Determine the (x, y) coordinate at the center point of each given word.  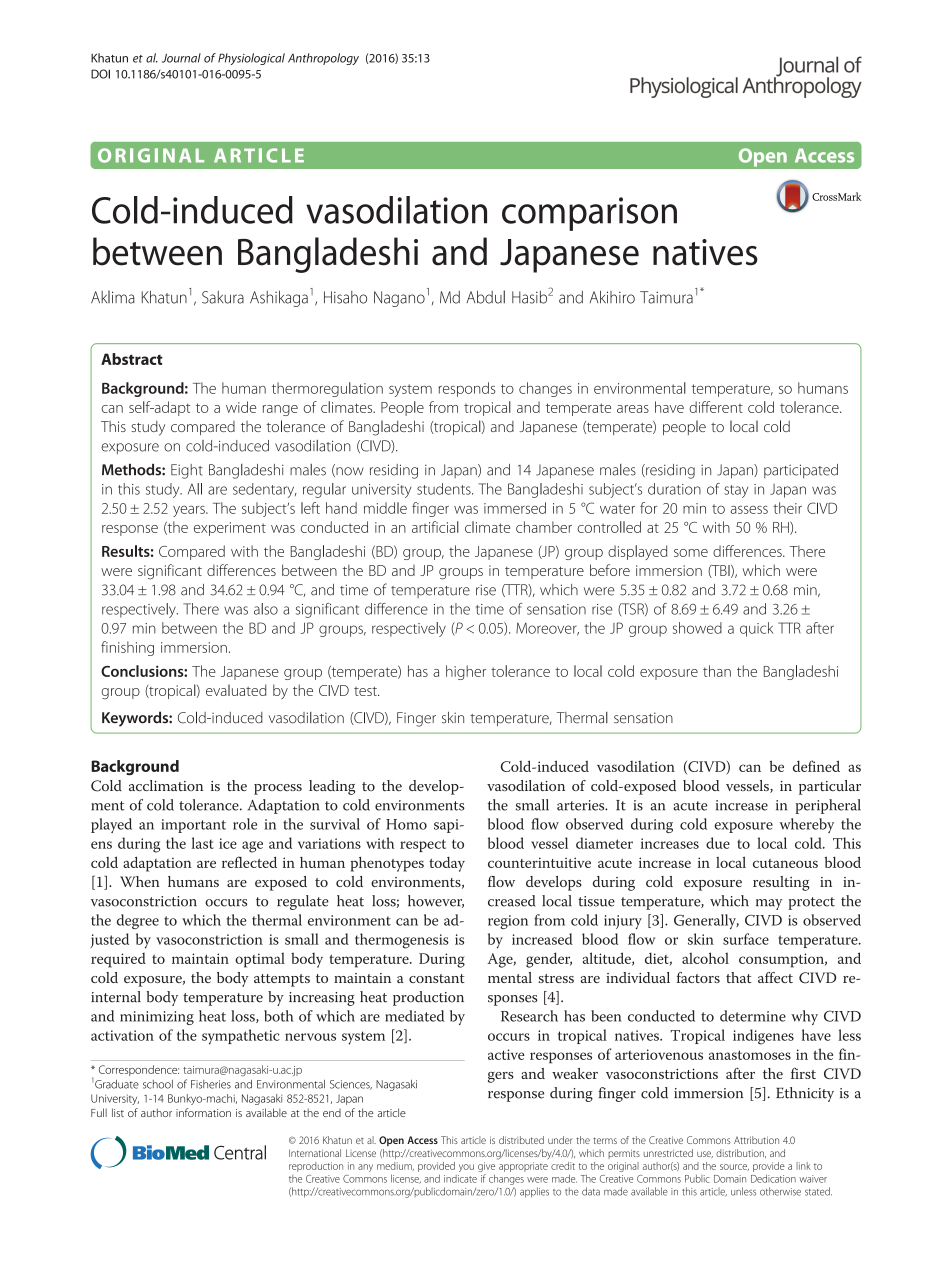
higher (466, 672)
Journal (181, 58)
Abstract (132, 359)
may (769, 904)
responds (467, 389)
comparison (589, 214)
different (716, 407)
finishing (127, 648)
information (203, 1112)
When (140, 881)
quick (756, 629)
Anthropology (323, 59)
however (436, 901)
